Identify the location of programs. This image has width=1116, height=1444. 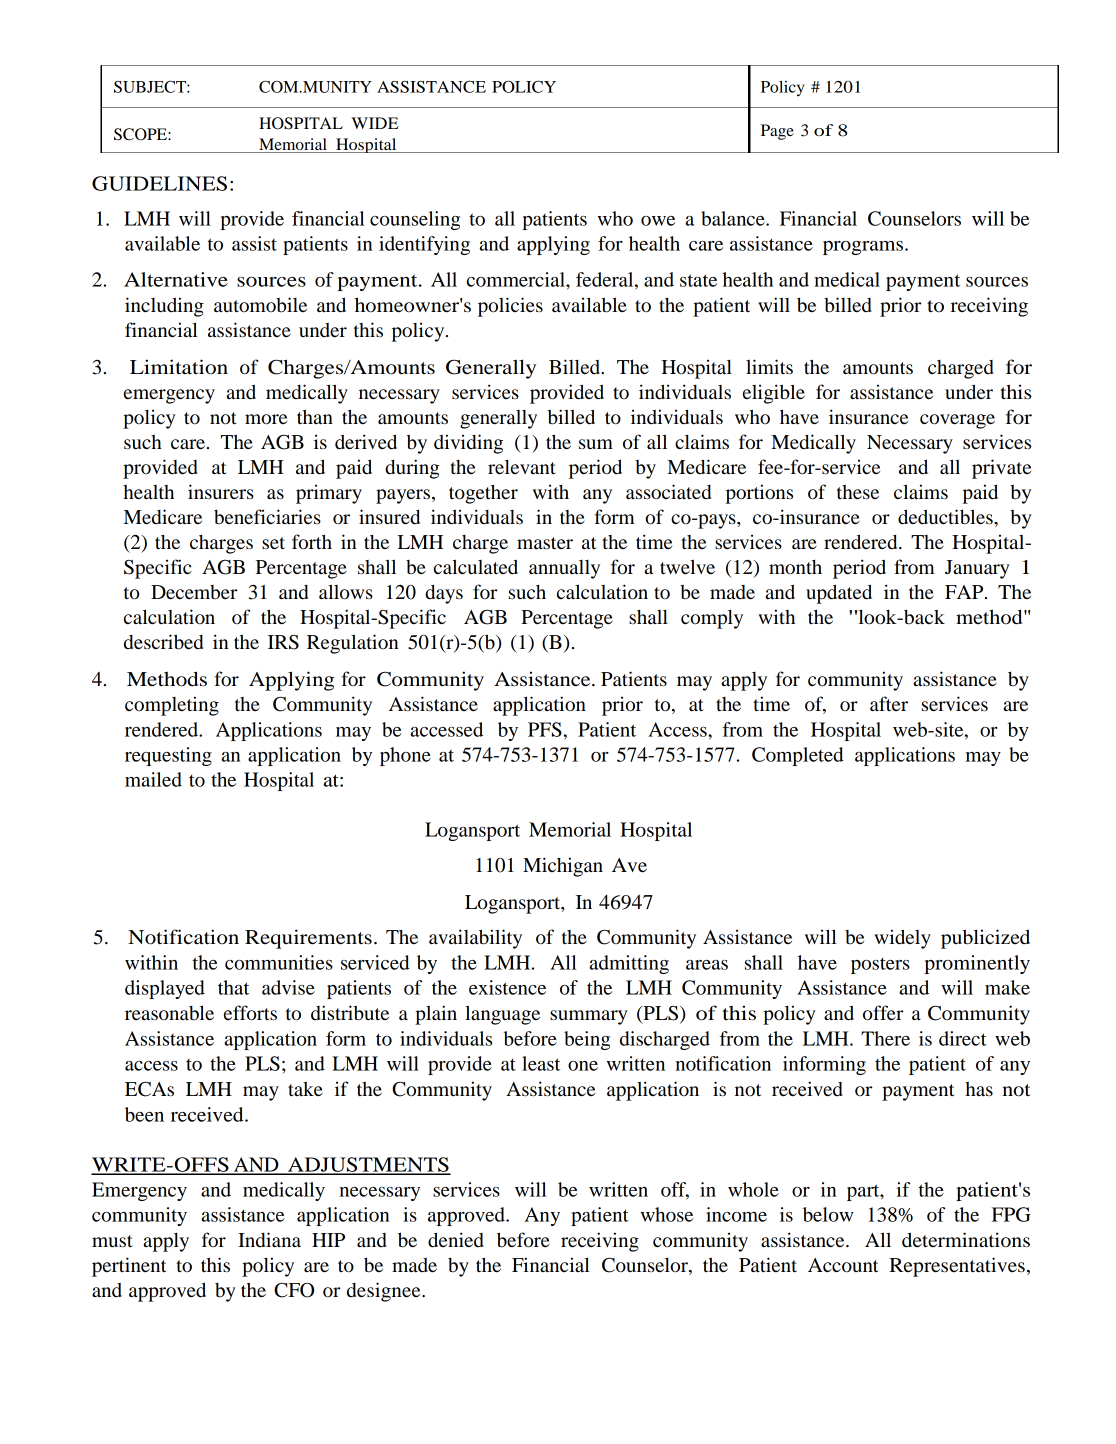
(863, 248).
